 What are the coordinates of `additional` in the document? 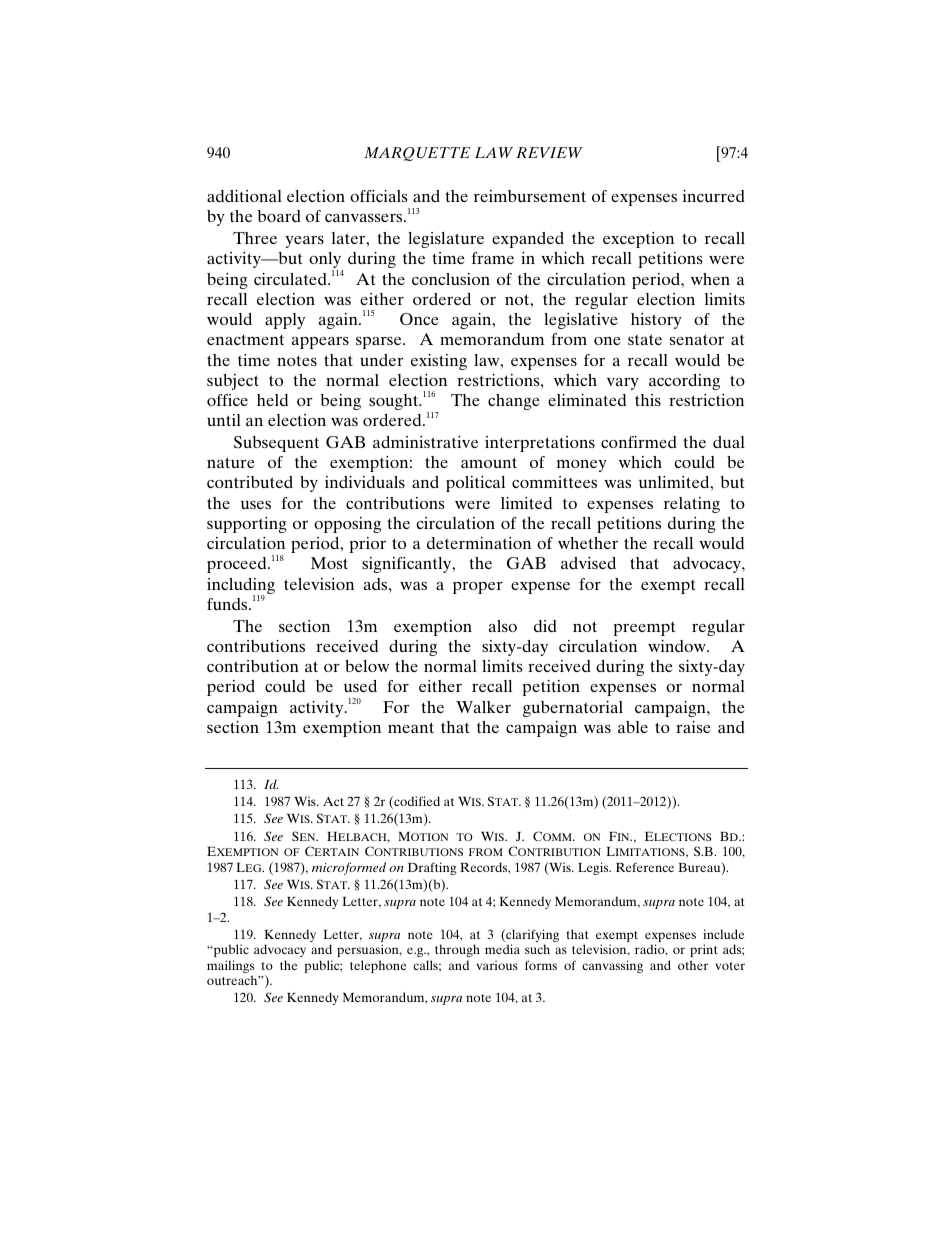 It's located at (244, 196).
